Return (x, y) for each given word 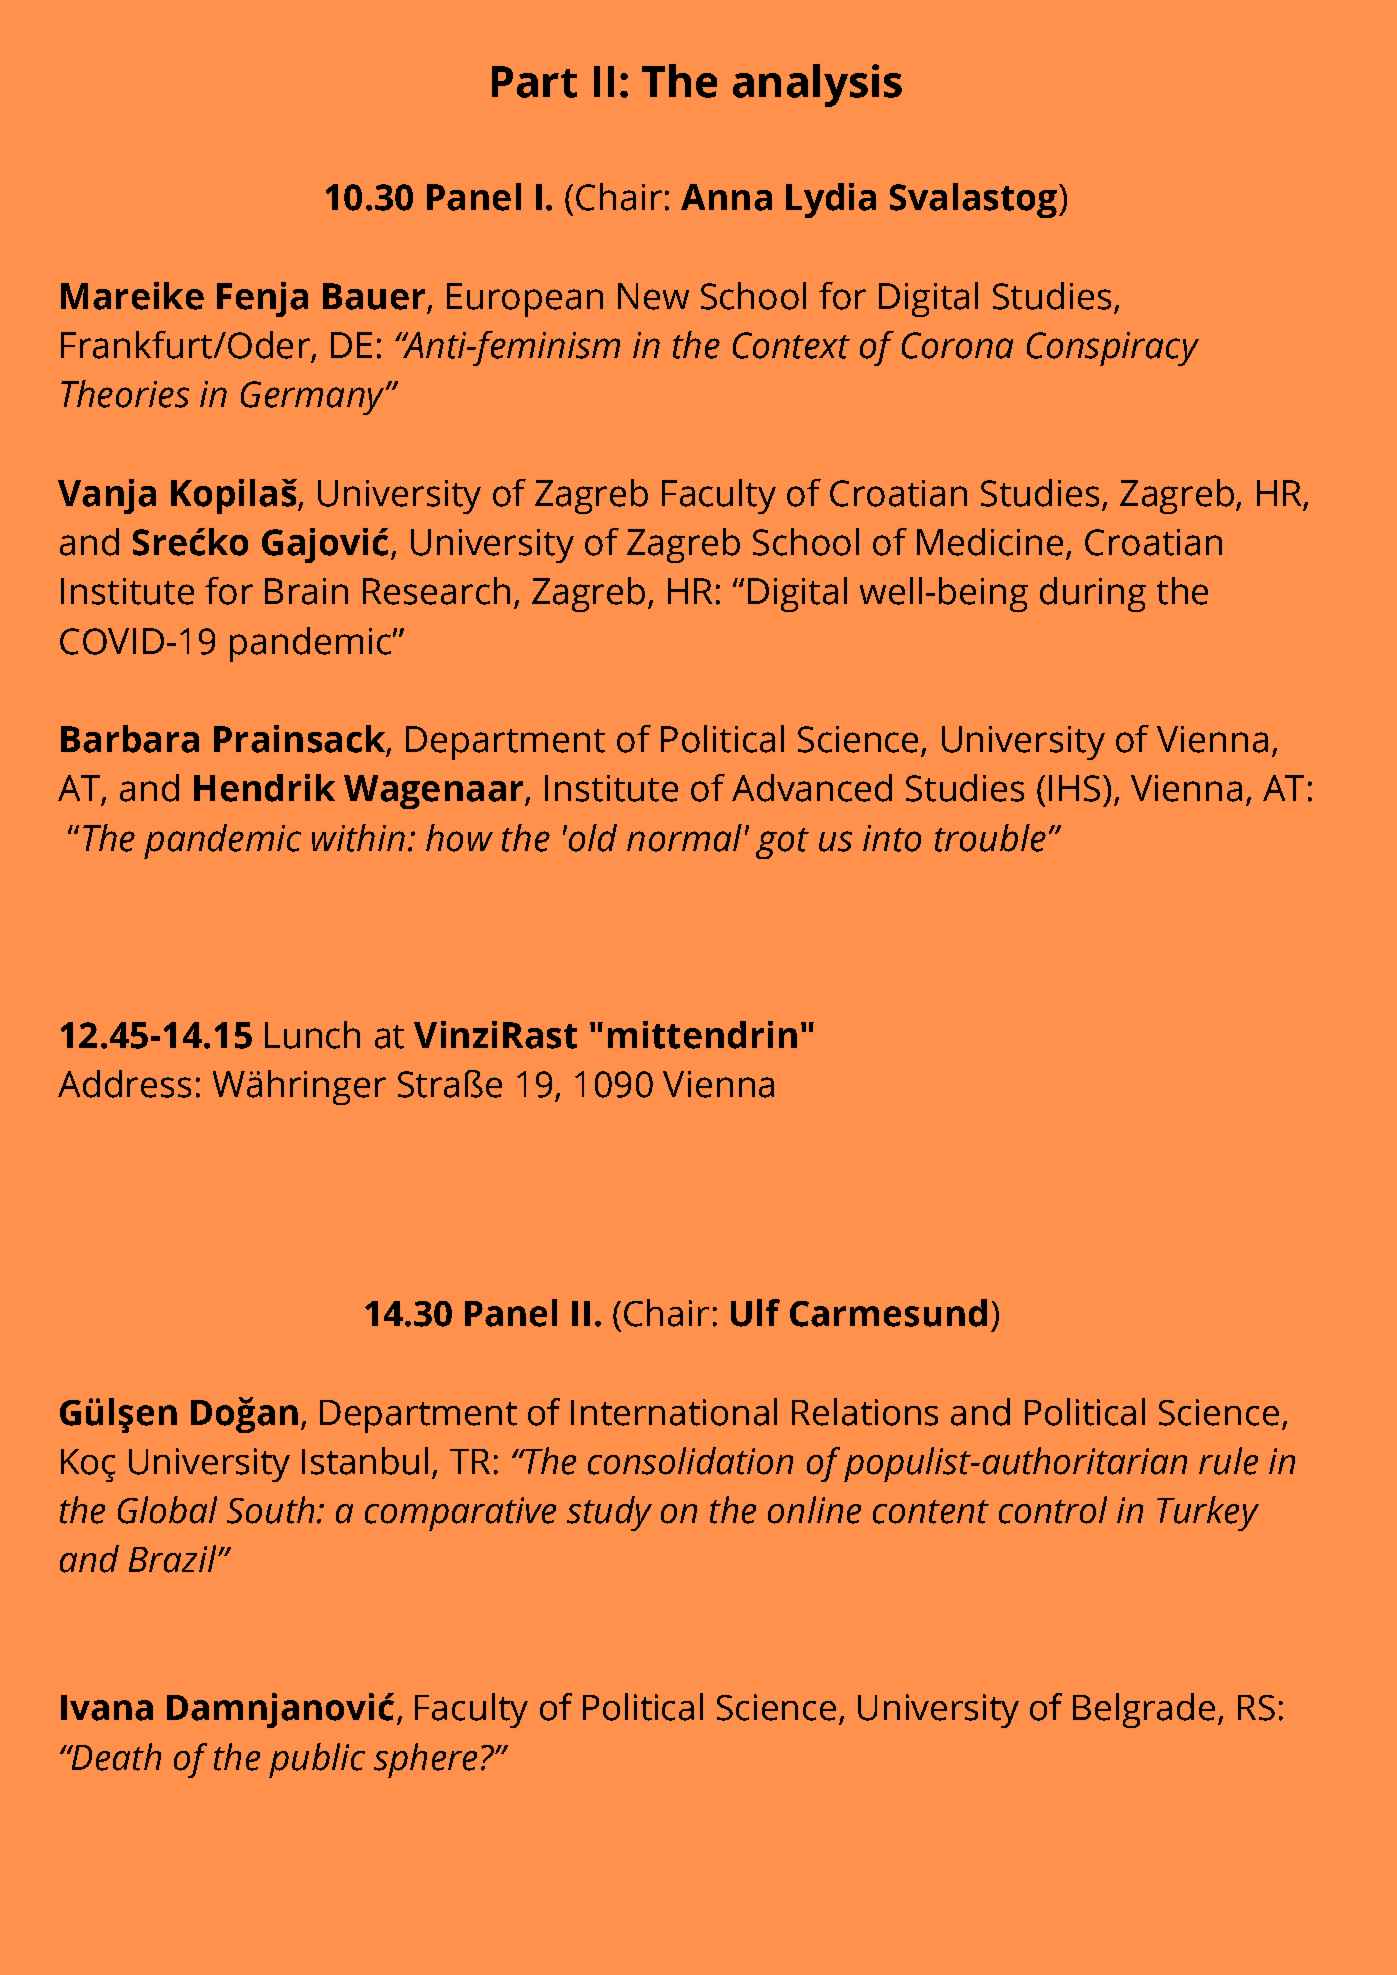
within (358, 838)
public (317, 1760)
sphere (425, 1760)
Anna (726, 197)
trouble (990, 838)
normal (684, 838)
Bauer (374, 296)
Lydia (831, 200)
